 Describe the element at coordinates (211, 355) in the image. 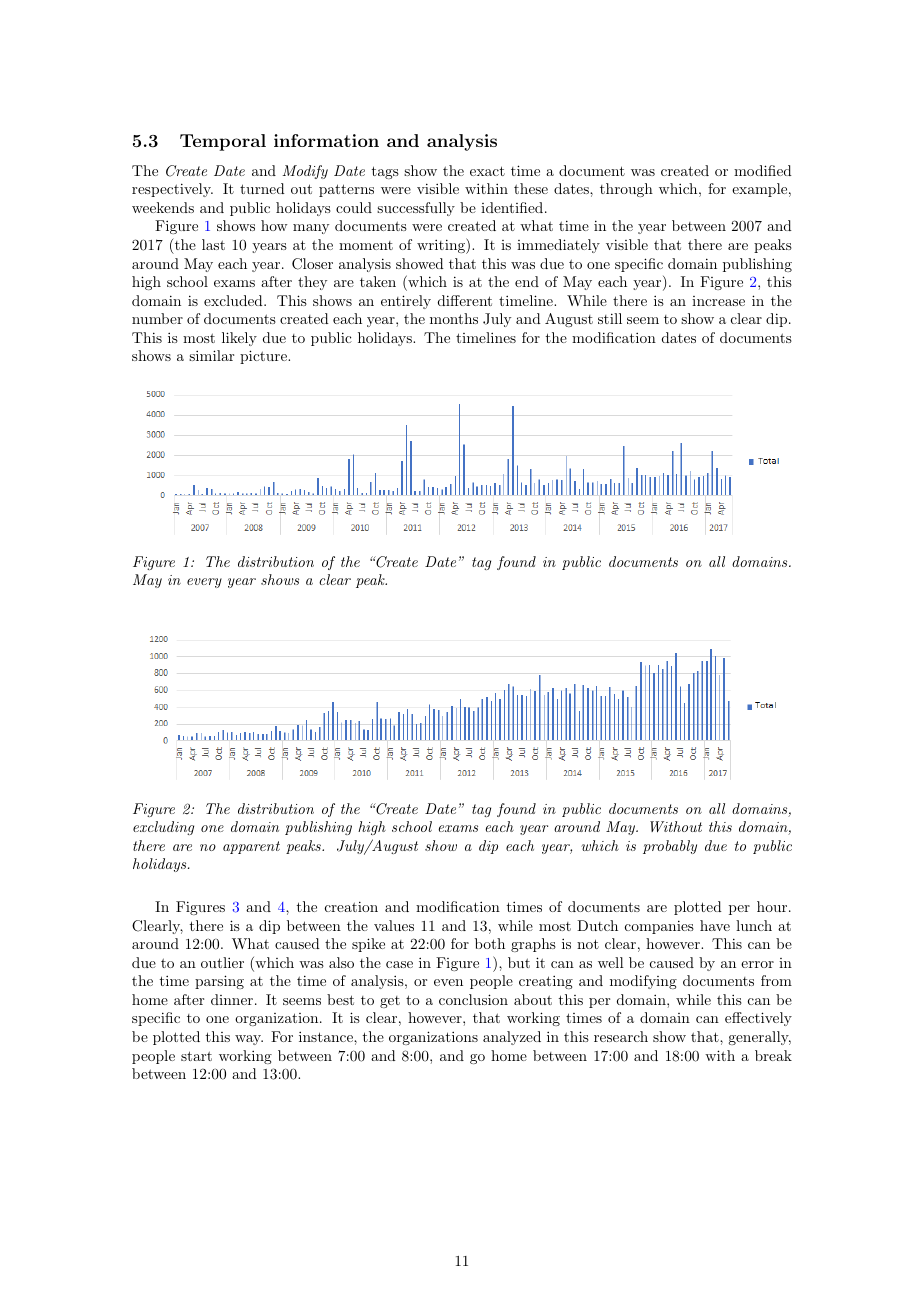

I see `similar` at that location.
